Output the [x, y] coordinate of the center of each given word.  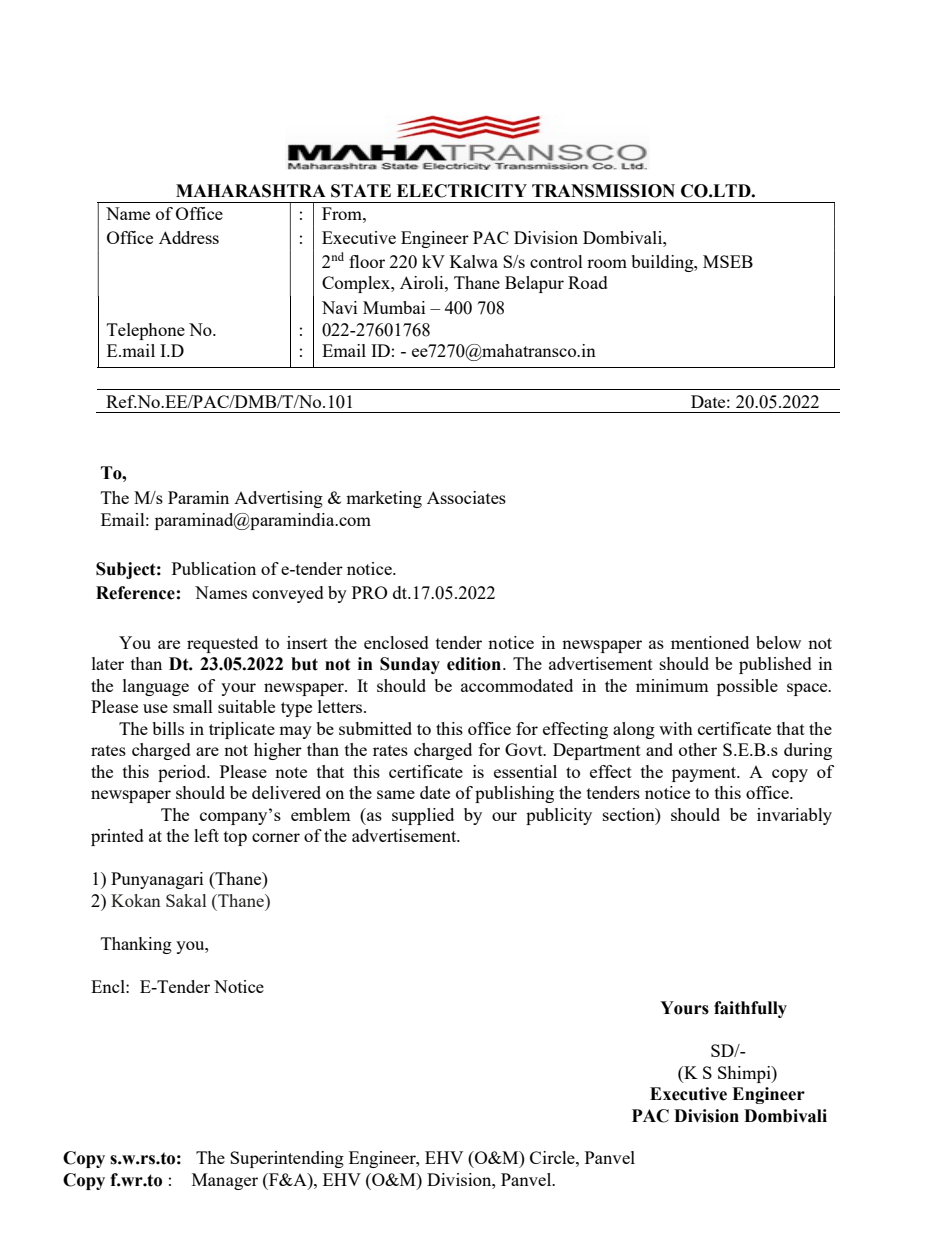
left [206, 835]
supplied [423, 816]
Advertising [278, 499]
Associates [466, 497]
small [193, 706]
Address [189, 237]
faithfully [750, 1009]
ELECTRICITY [462, 191]
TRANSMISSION [603, 191]
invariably [794, 816]
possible [747, 687]
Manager [225, 1181]
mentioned [710, 642]
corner [276, 837]
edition [475, 664]
